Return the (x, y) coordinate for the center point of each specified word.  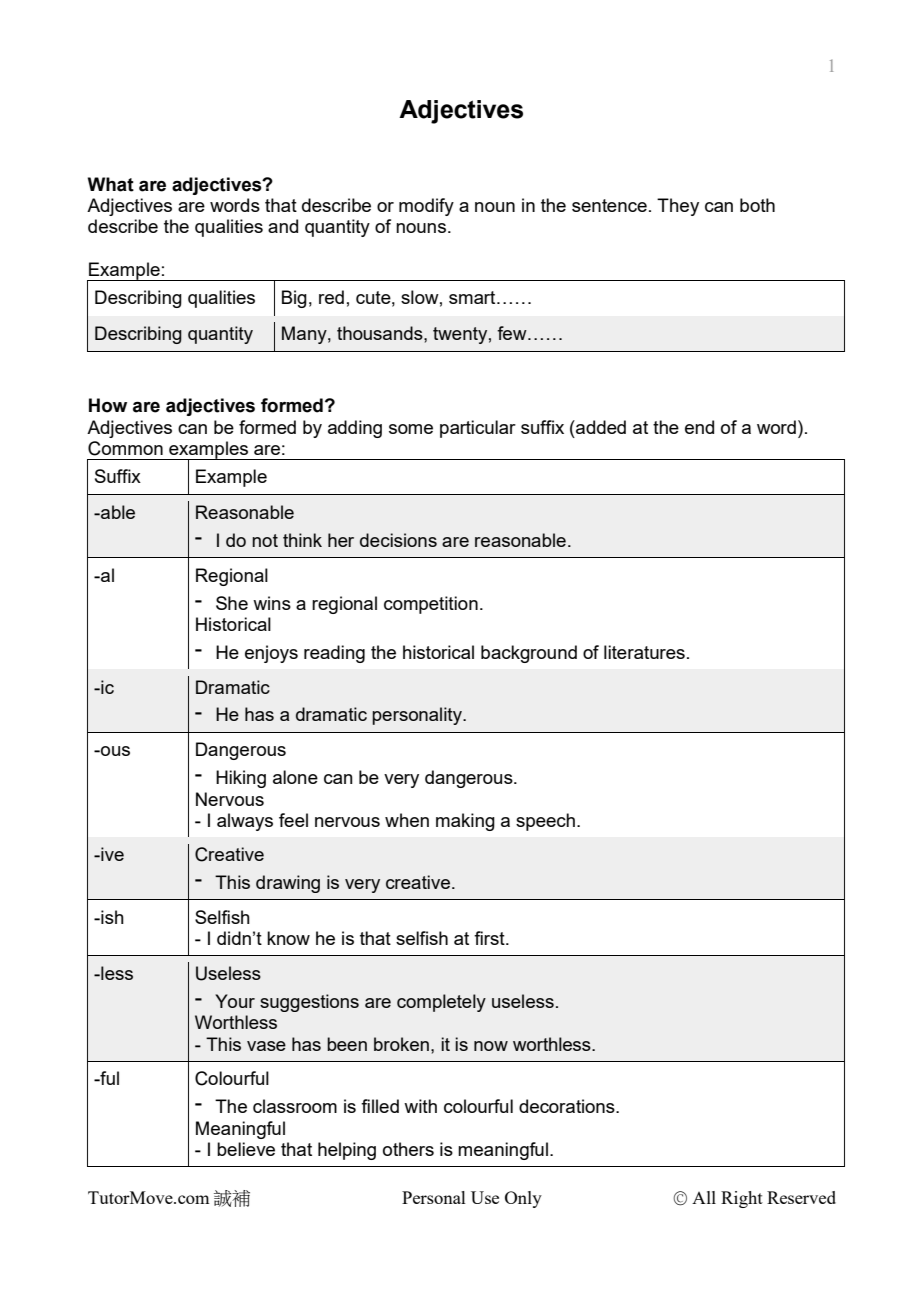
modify (426, 207)
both (757, 205)
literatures (644, 652)
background (529, 654)
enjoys (271, 654)
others (408, 1149)
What (111, 184)
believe (246, 1149)
